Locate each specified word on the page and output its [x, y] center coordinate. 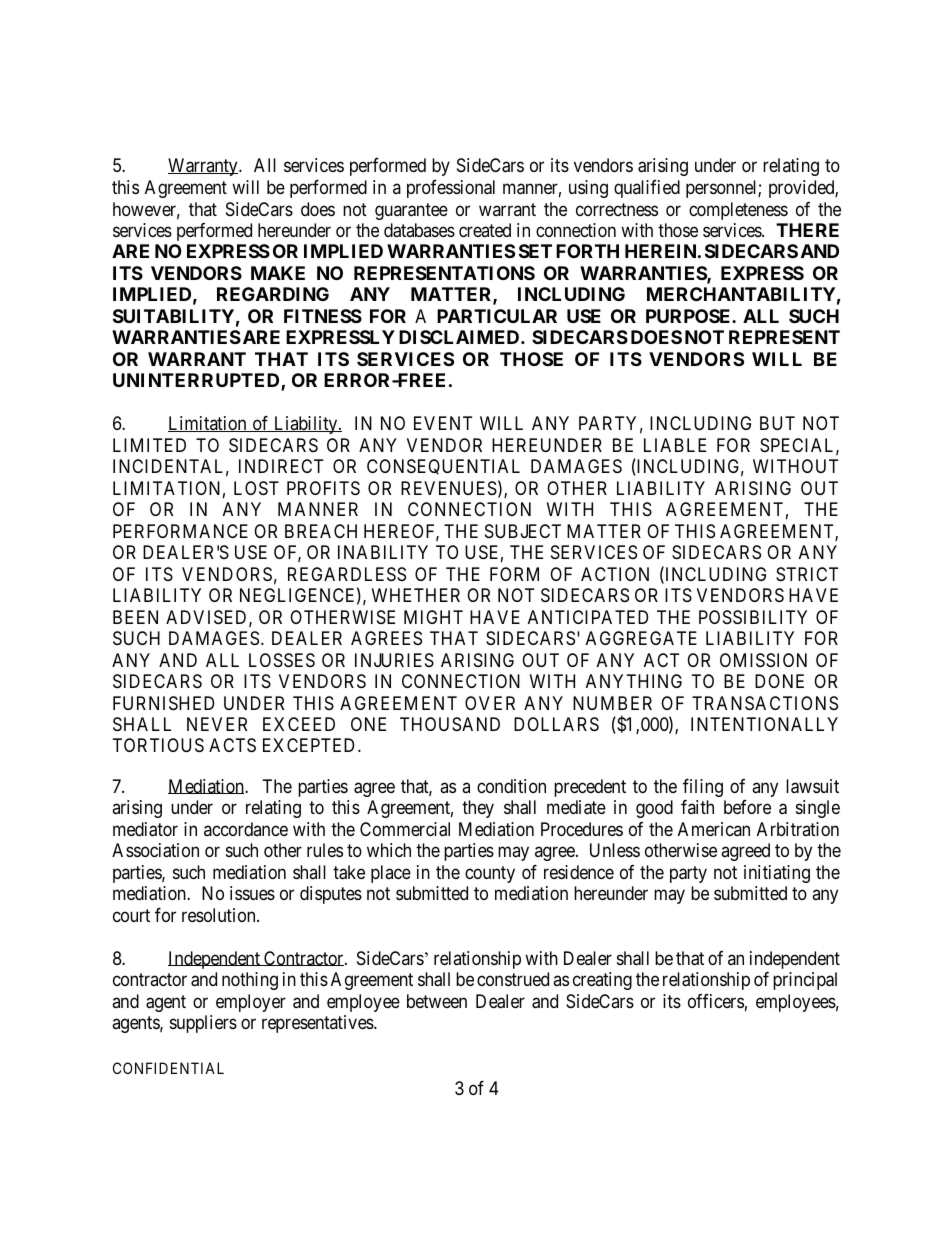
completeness [738, 211]
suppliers [203, 1024]
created [485, 230]
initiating [777, 874]
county [490, 874]
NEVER [217, 724]
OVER [490, 703]
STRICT [807, 574]
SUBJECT [523, 531]
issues [252, 893]
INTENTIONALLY [764, 724]
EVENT [443, 423]
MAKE [278, 273]
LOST [256, 488]
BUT [777, 423]
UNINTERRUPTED [197, 382]
